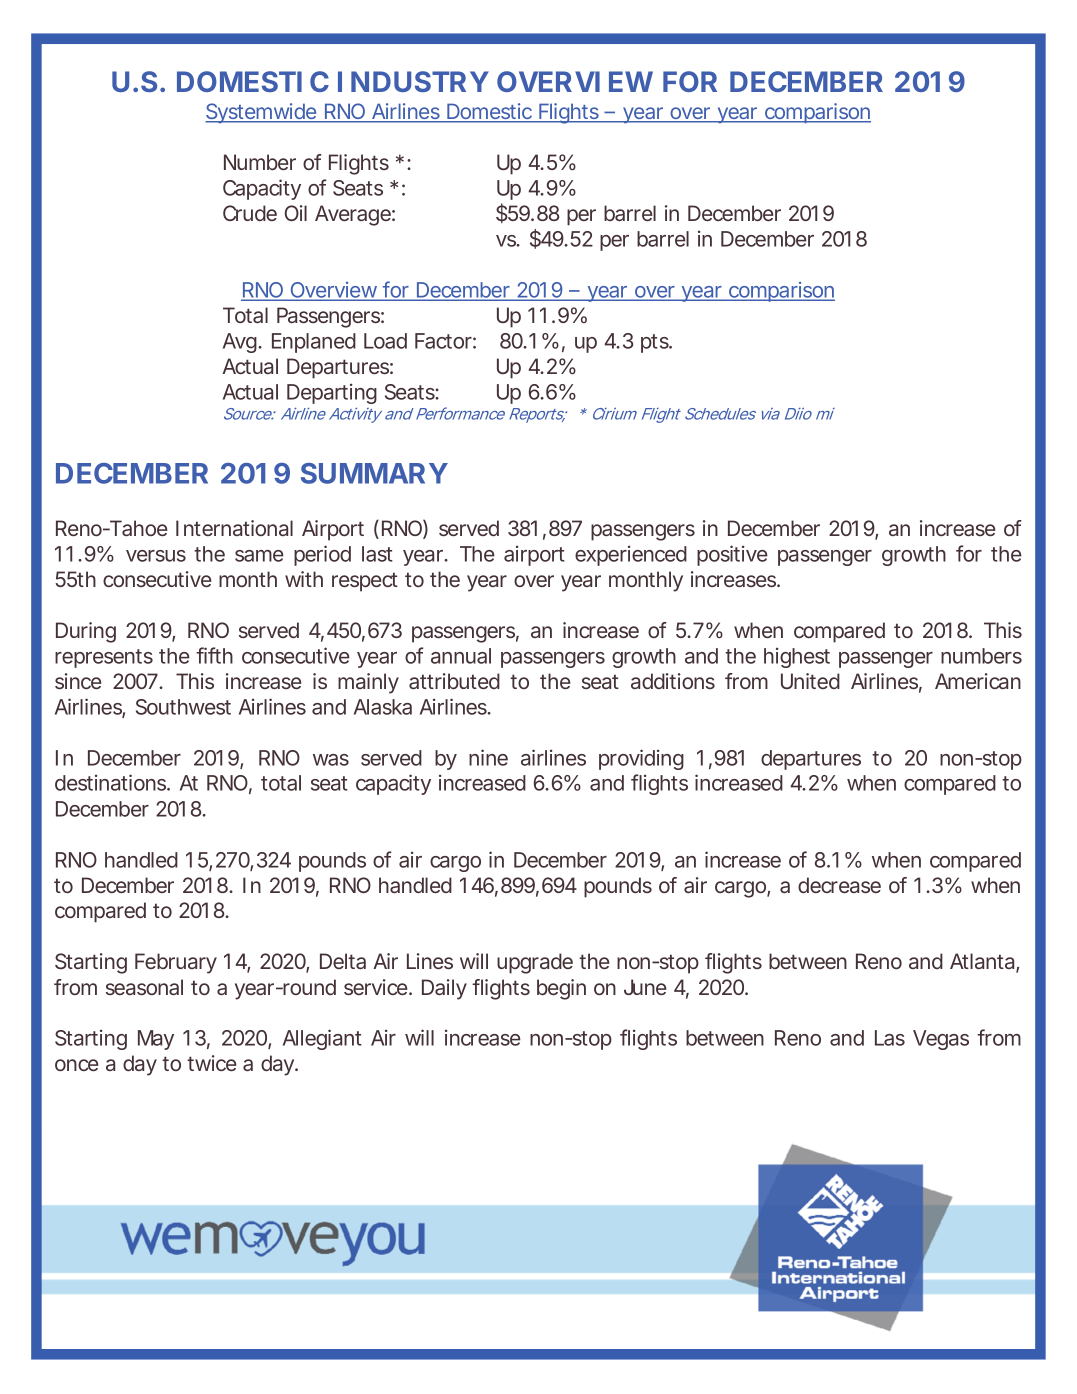 Image resolution: width=1077 pixels, height=1394 pixels. Describe the element at coordinates (488, 757) in the page. I see `nine` at that location.
